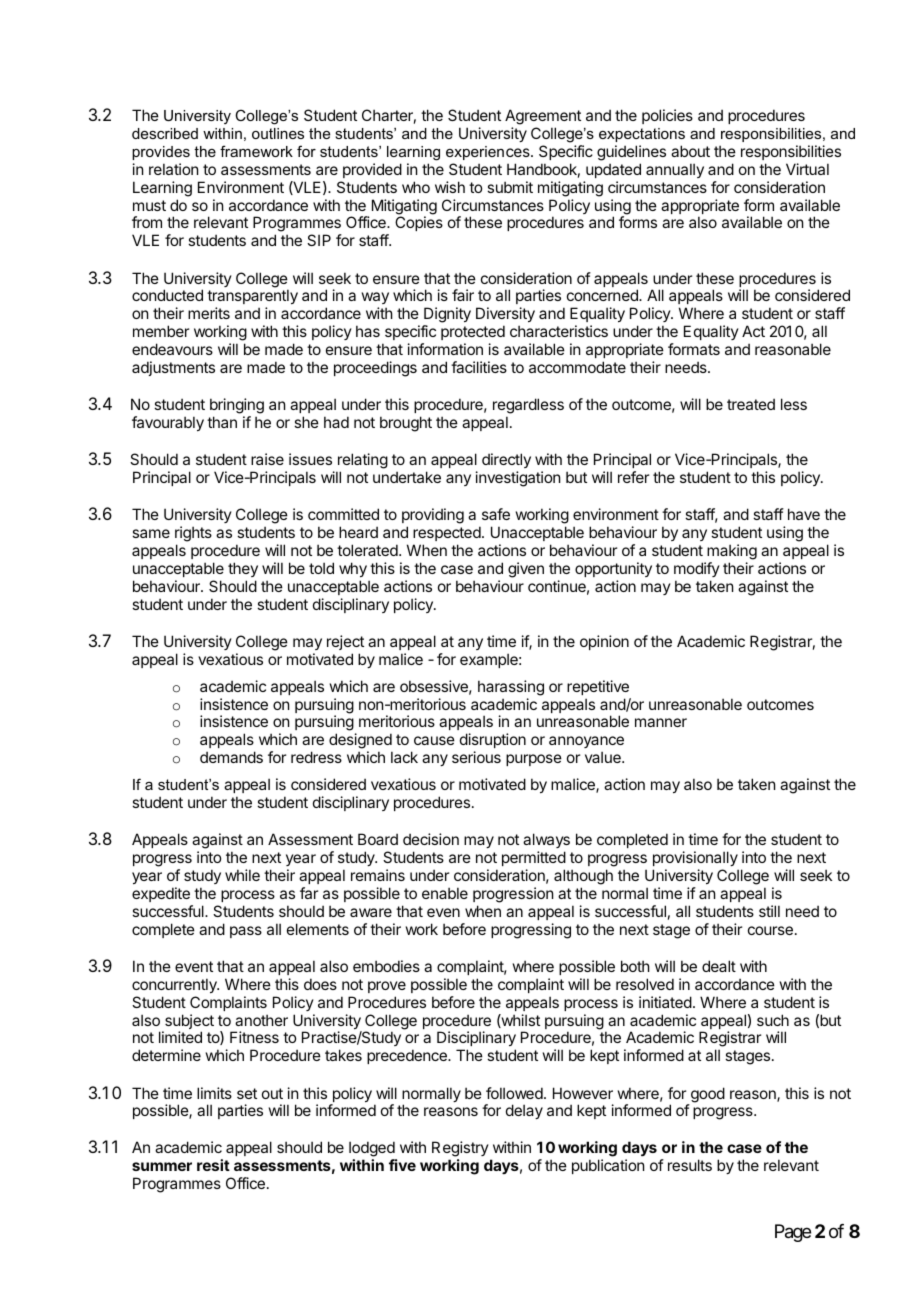  I want to click on than, so click(222, 422).
